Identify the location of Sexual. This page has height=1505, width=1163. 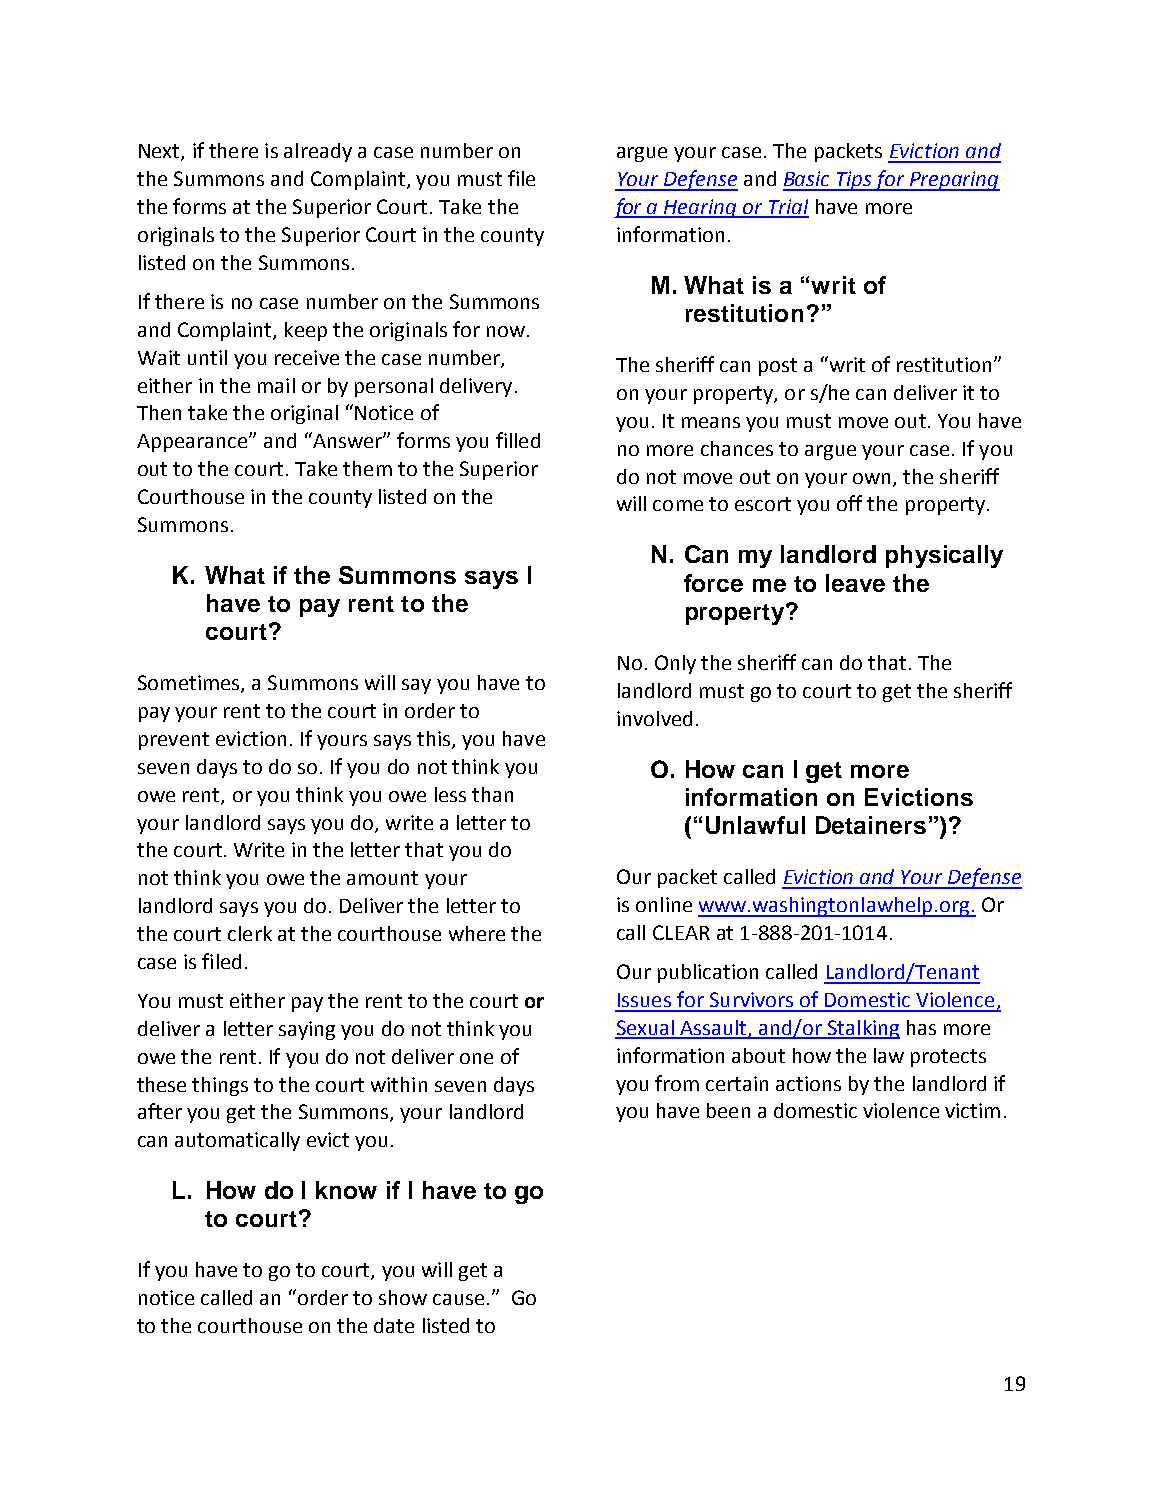
(645, 1029).
